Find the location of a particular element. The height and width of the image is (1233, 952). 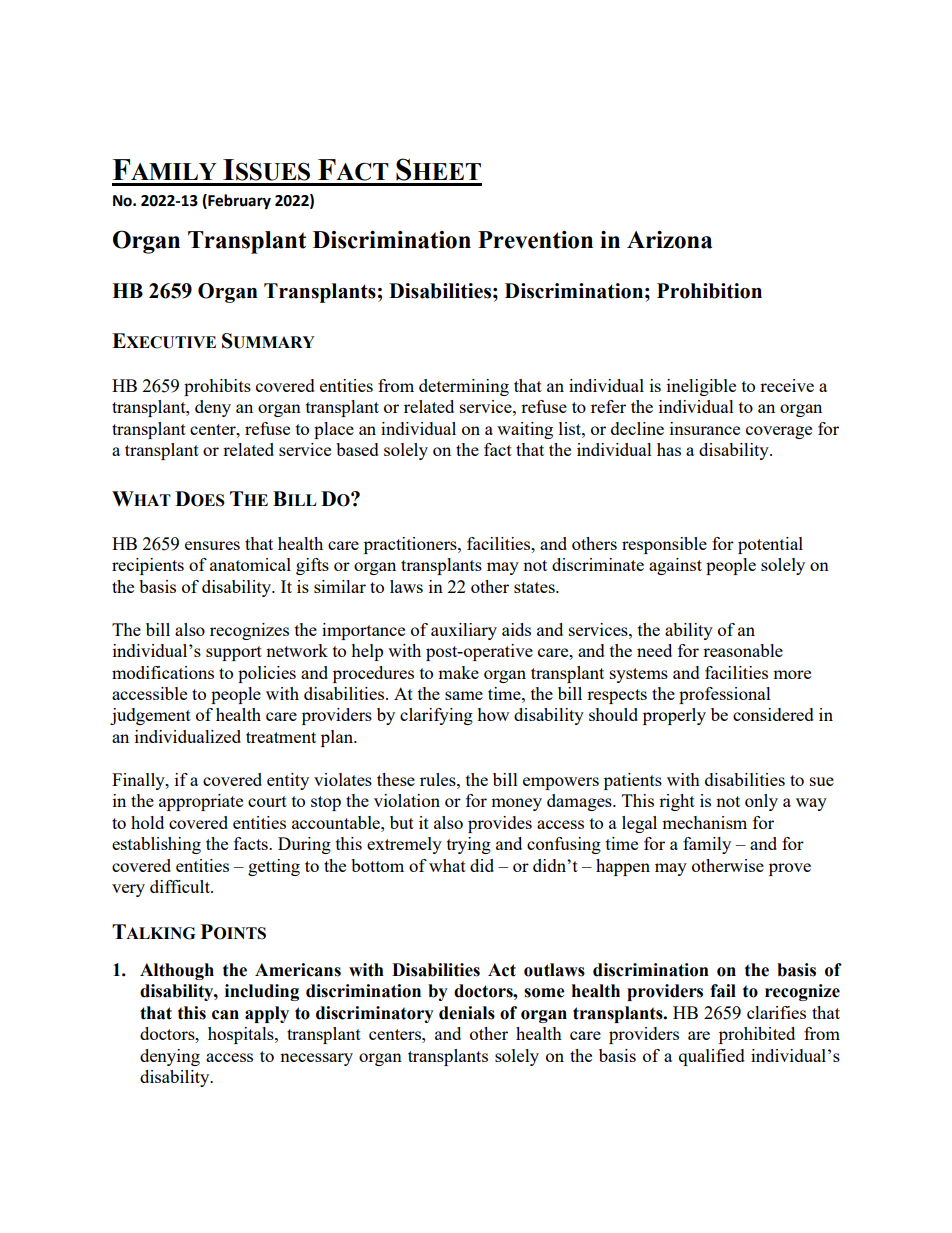

prohibits is located at coordinates (217, 387).
